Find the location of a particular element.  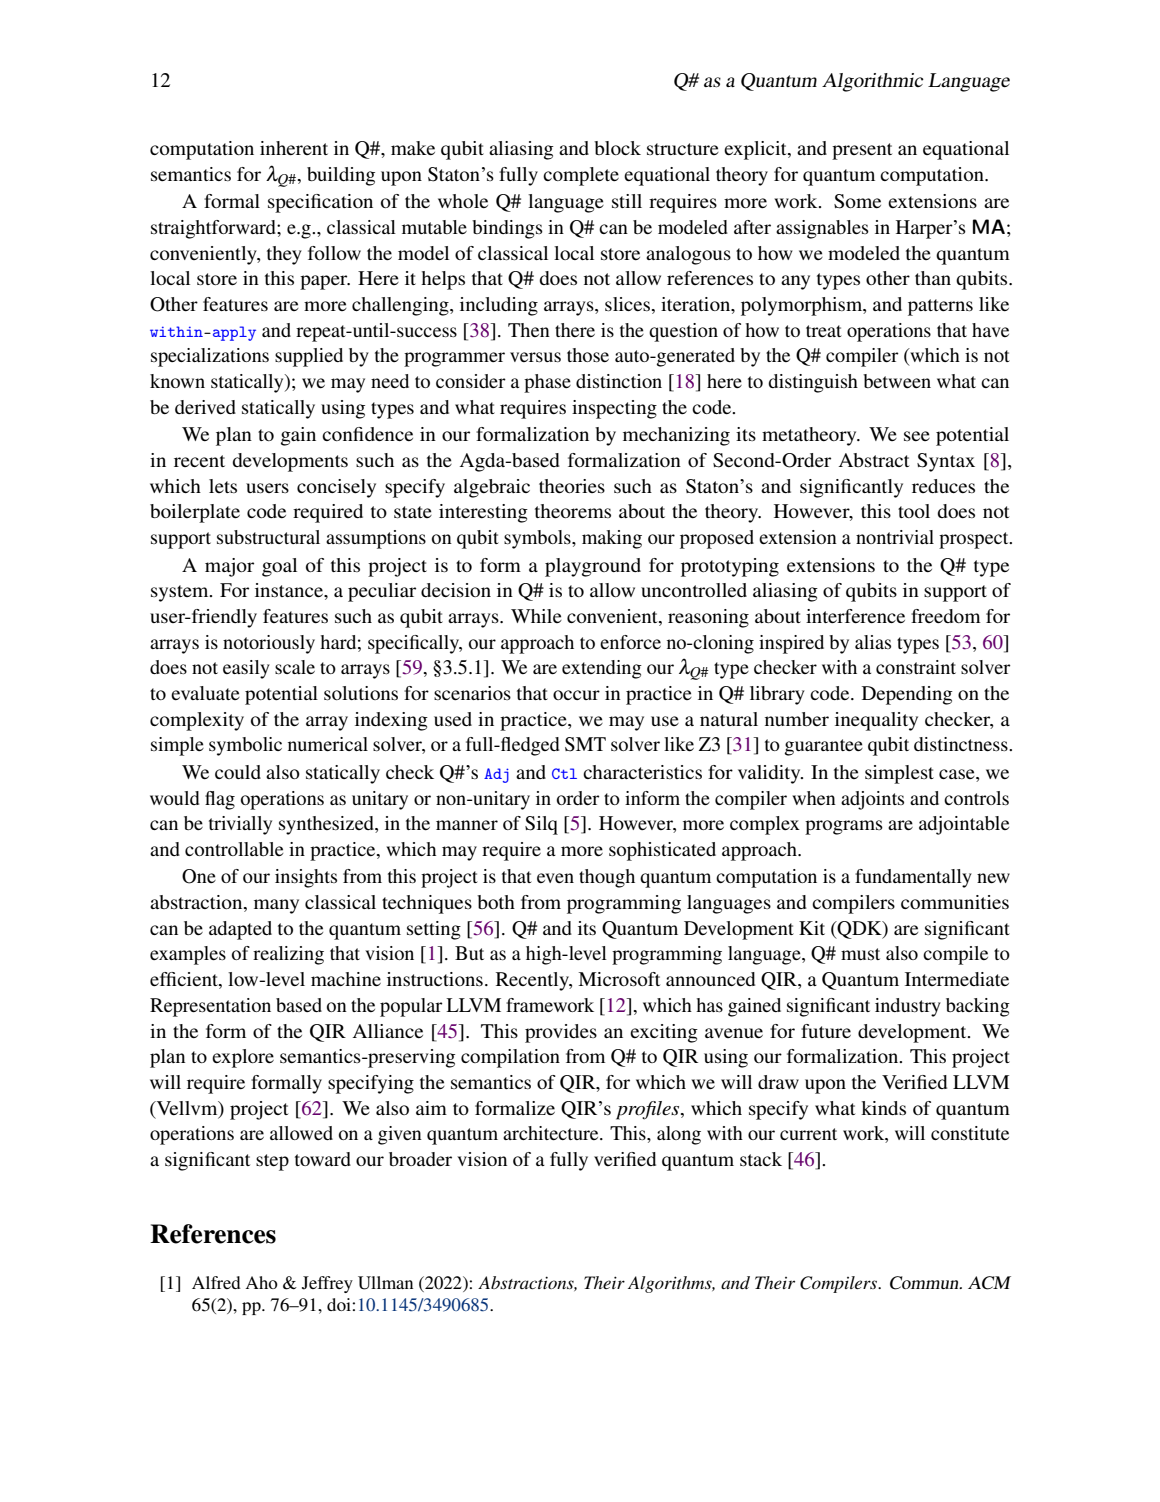

occur is located at coordinates (576, 695).
